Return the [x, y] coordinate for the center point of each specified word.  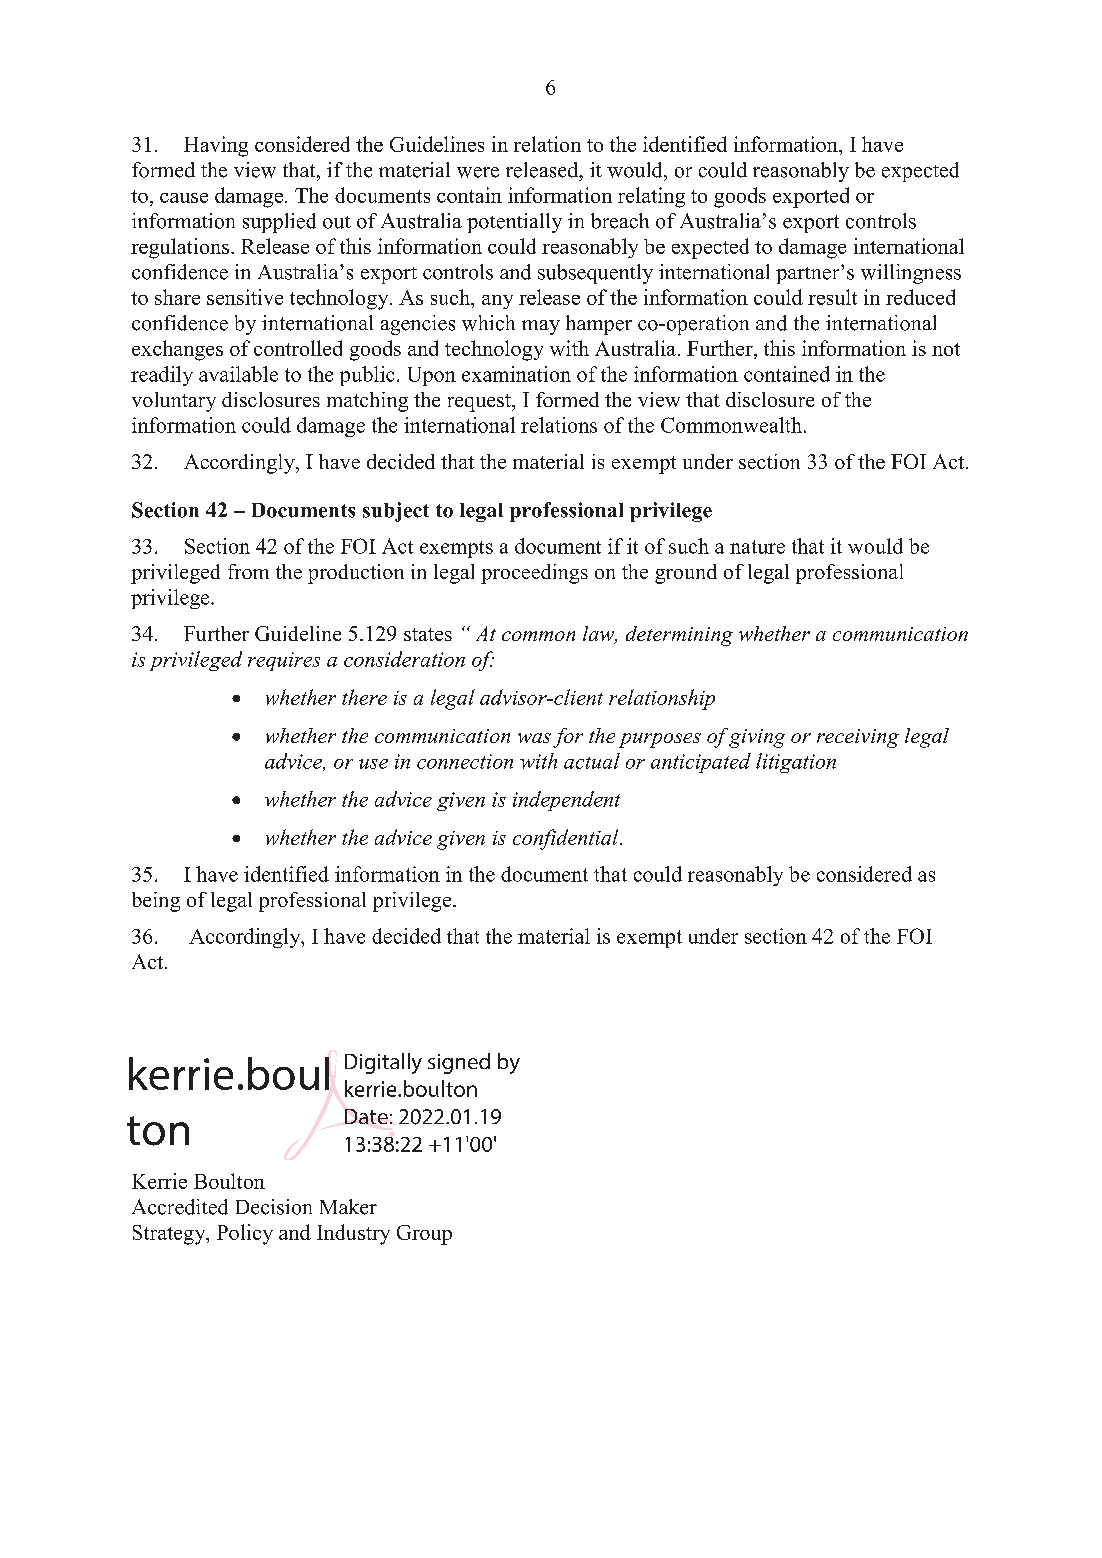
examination [516, 374]
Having [216, 146]
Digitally [383, 1063]
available [238, 374]
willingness [911, 274]
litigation [796, 763]
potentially [514, 223]
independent [566, 801]
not [946, 349]
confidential [567, 839]
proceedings [534, 574]
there [364, 697]
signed [459, 1063]
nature [757, 547]
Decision [274, 1207]
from [248, 571]
